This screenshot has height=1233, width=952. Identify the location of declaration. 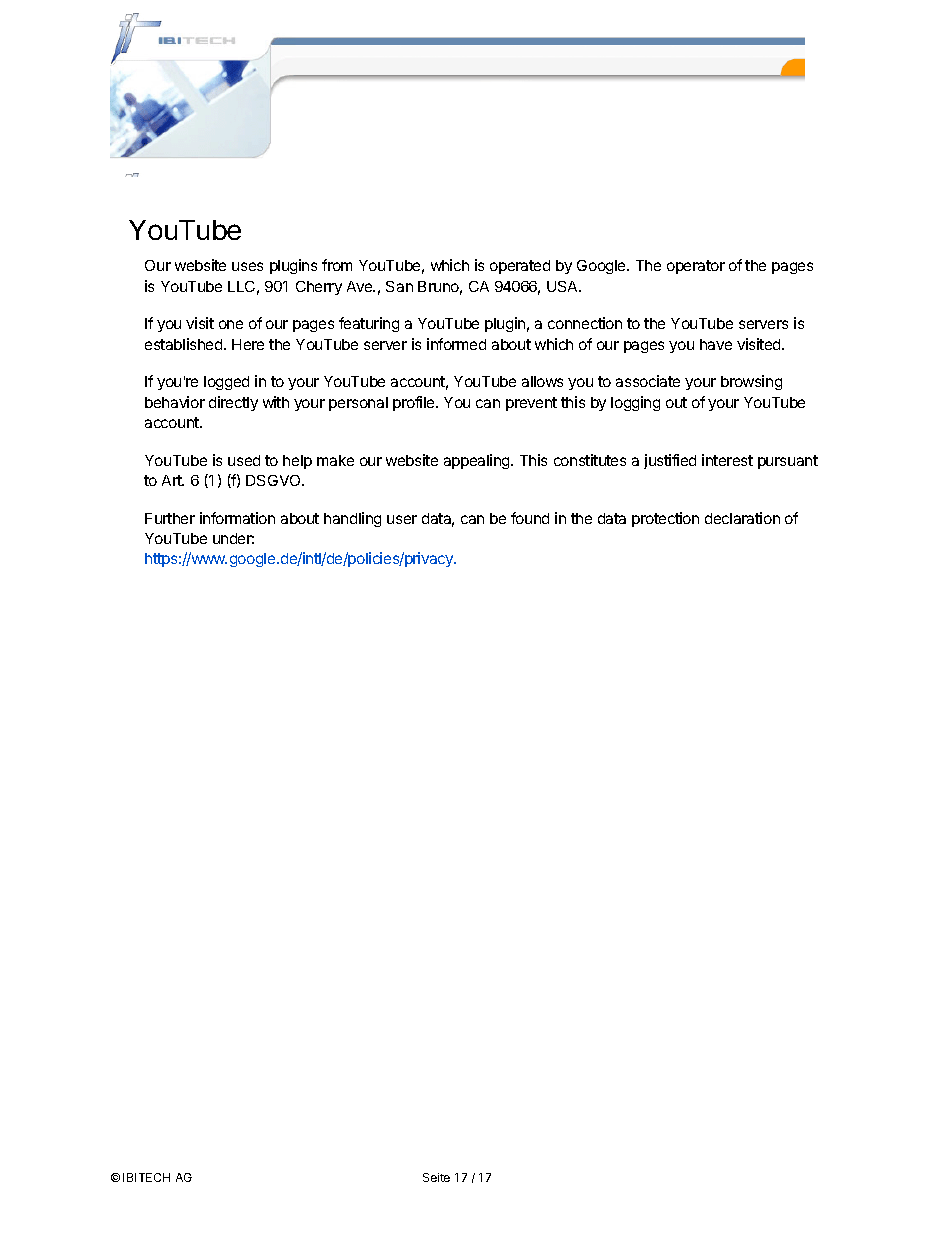
(742, 518).
